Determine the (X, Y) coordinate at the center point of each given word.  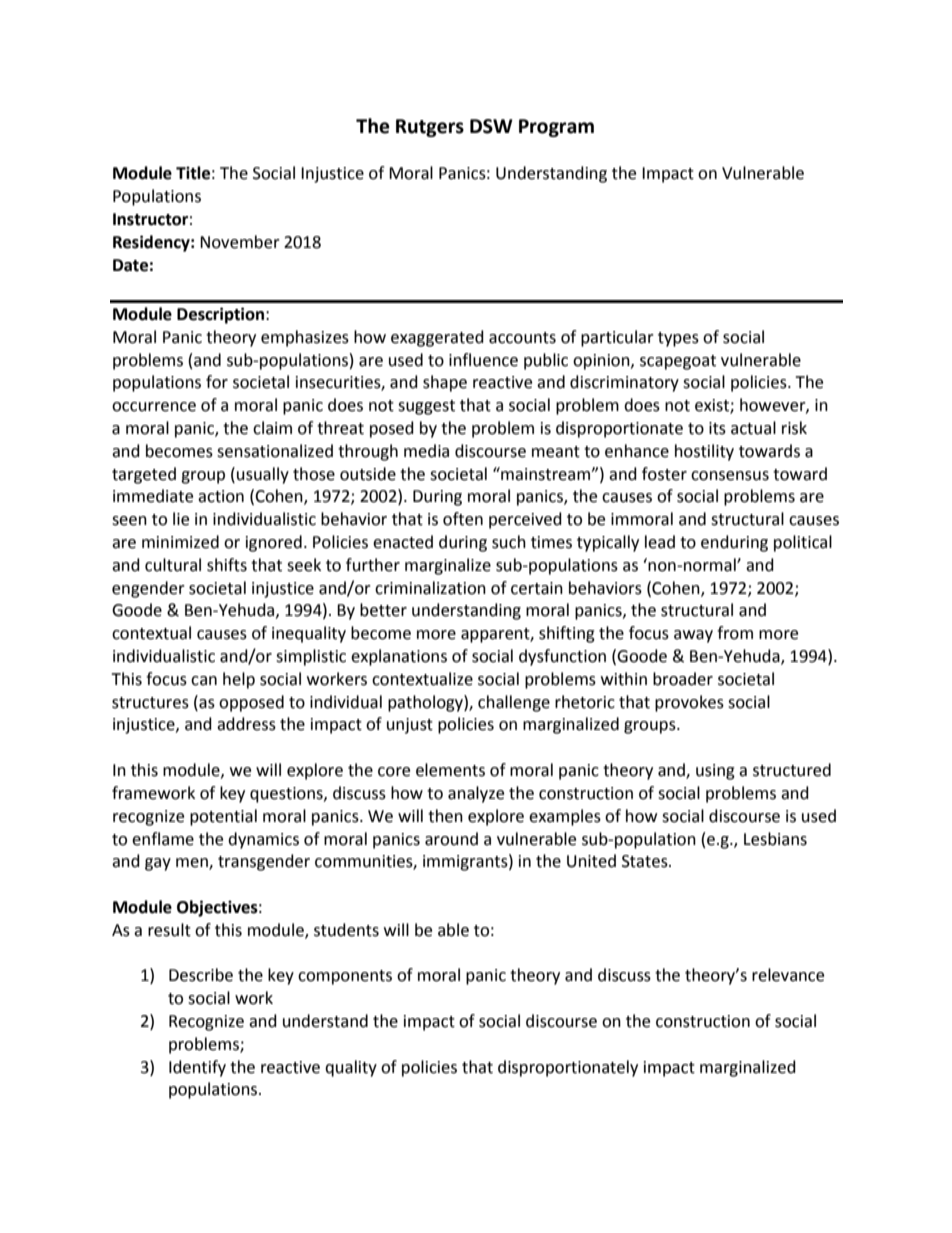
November (240, 242)
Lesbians (775, 839)
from (735, 633)
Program (556, 128)
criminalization (430, 588)
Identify (197, 1068)
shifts (227, 565)
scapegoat (678, 362)
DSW (491, 126)
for (217, 382)
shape (445, 383)
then (445, 816)
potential (223, 817)
